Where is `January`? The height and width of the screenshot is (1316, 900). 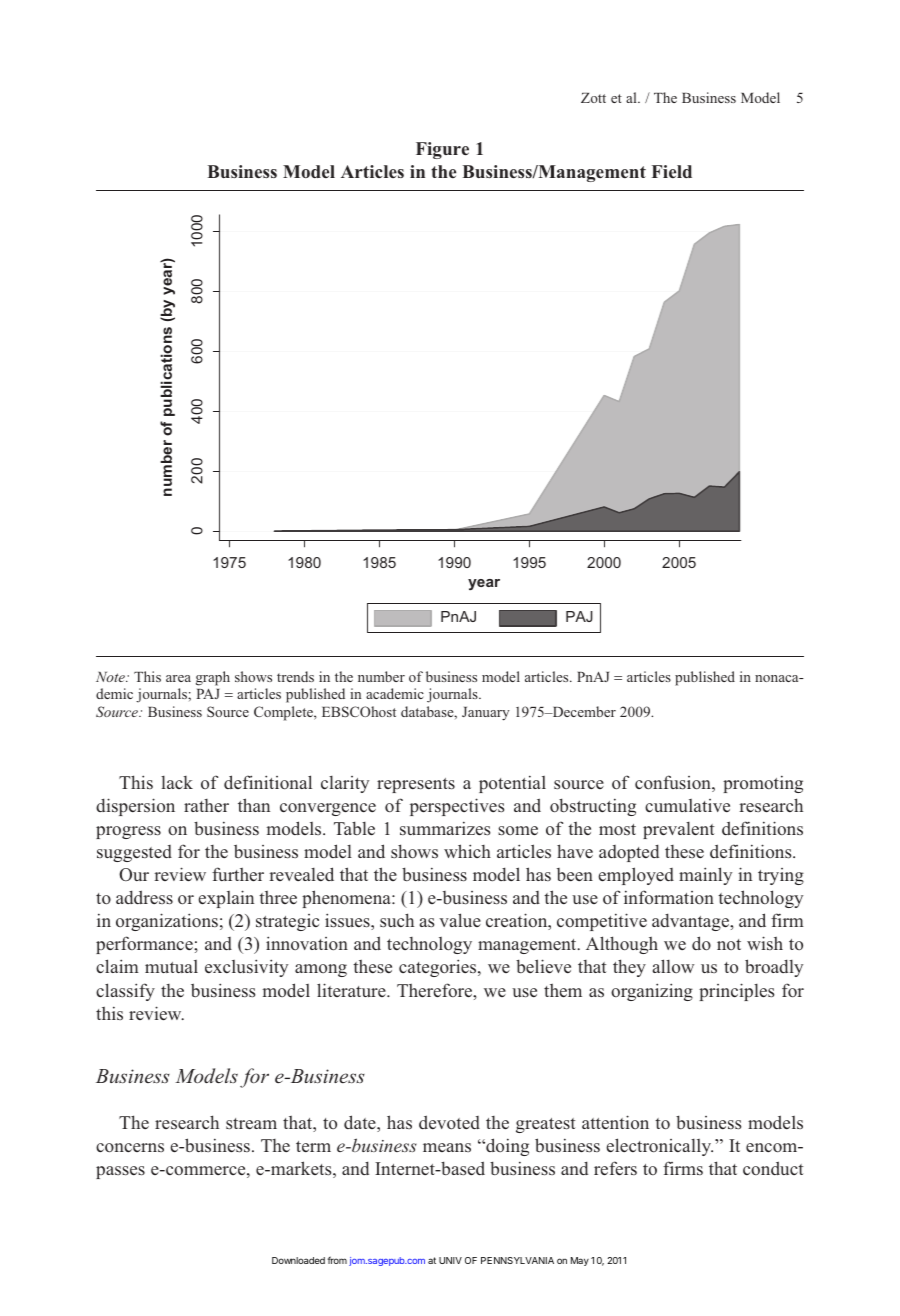 January is located at coordinates (486, 714).
